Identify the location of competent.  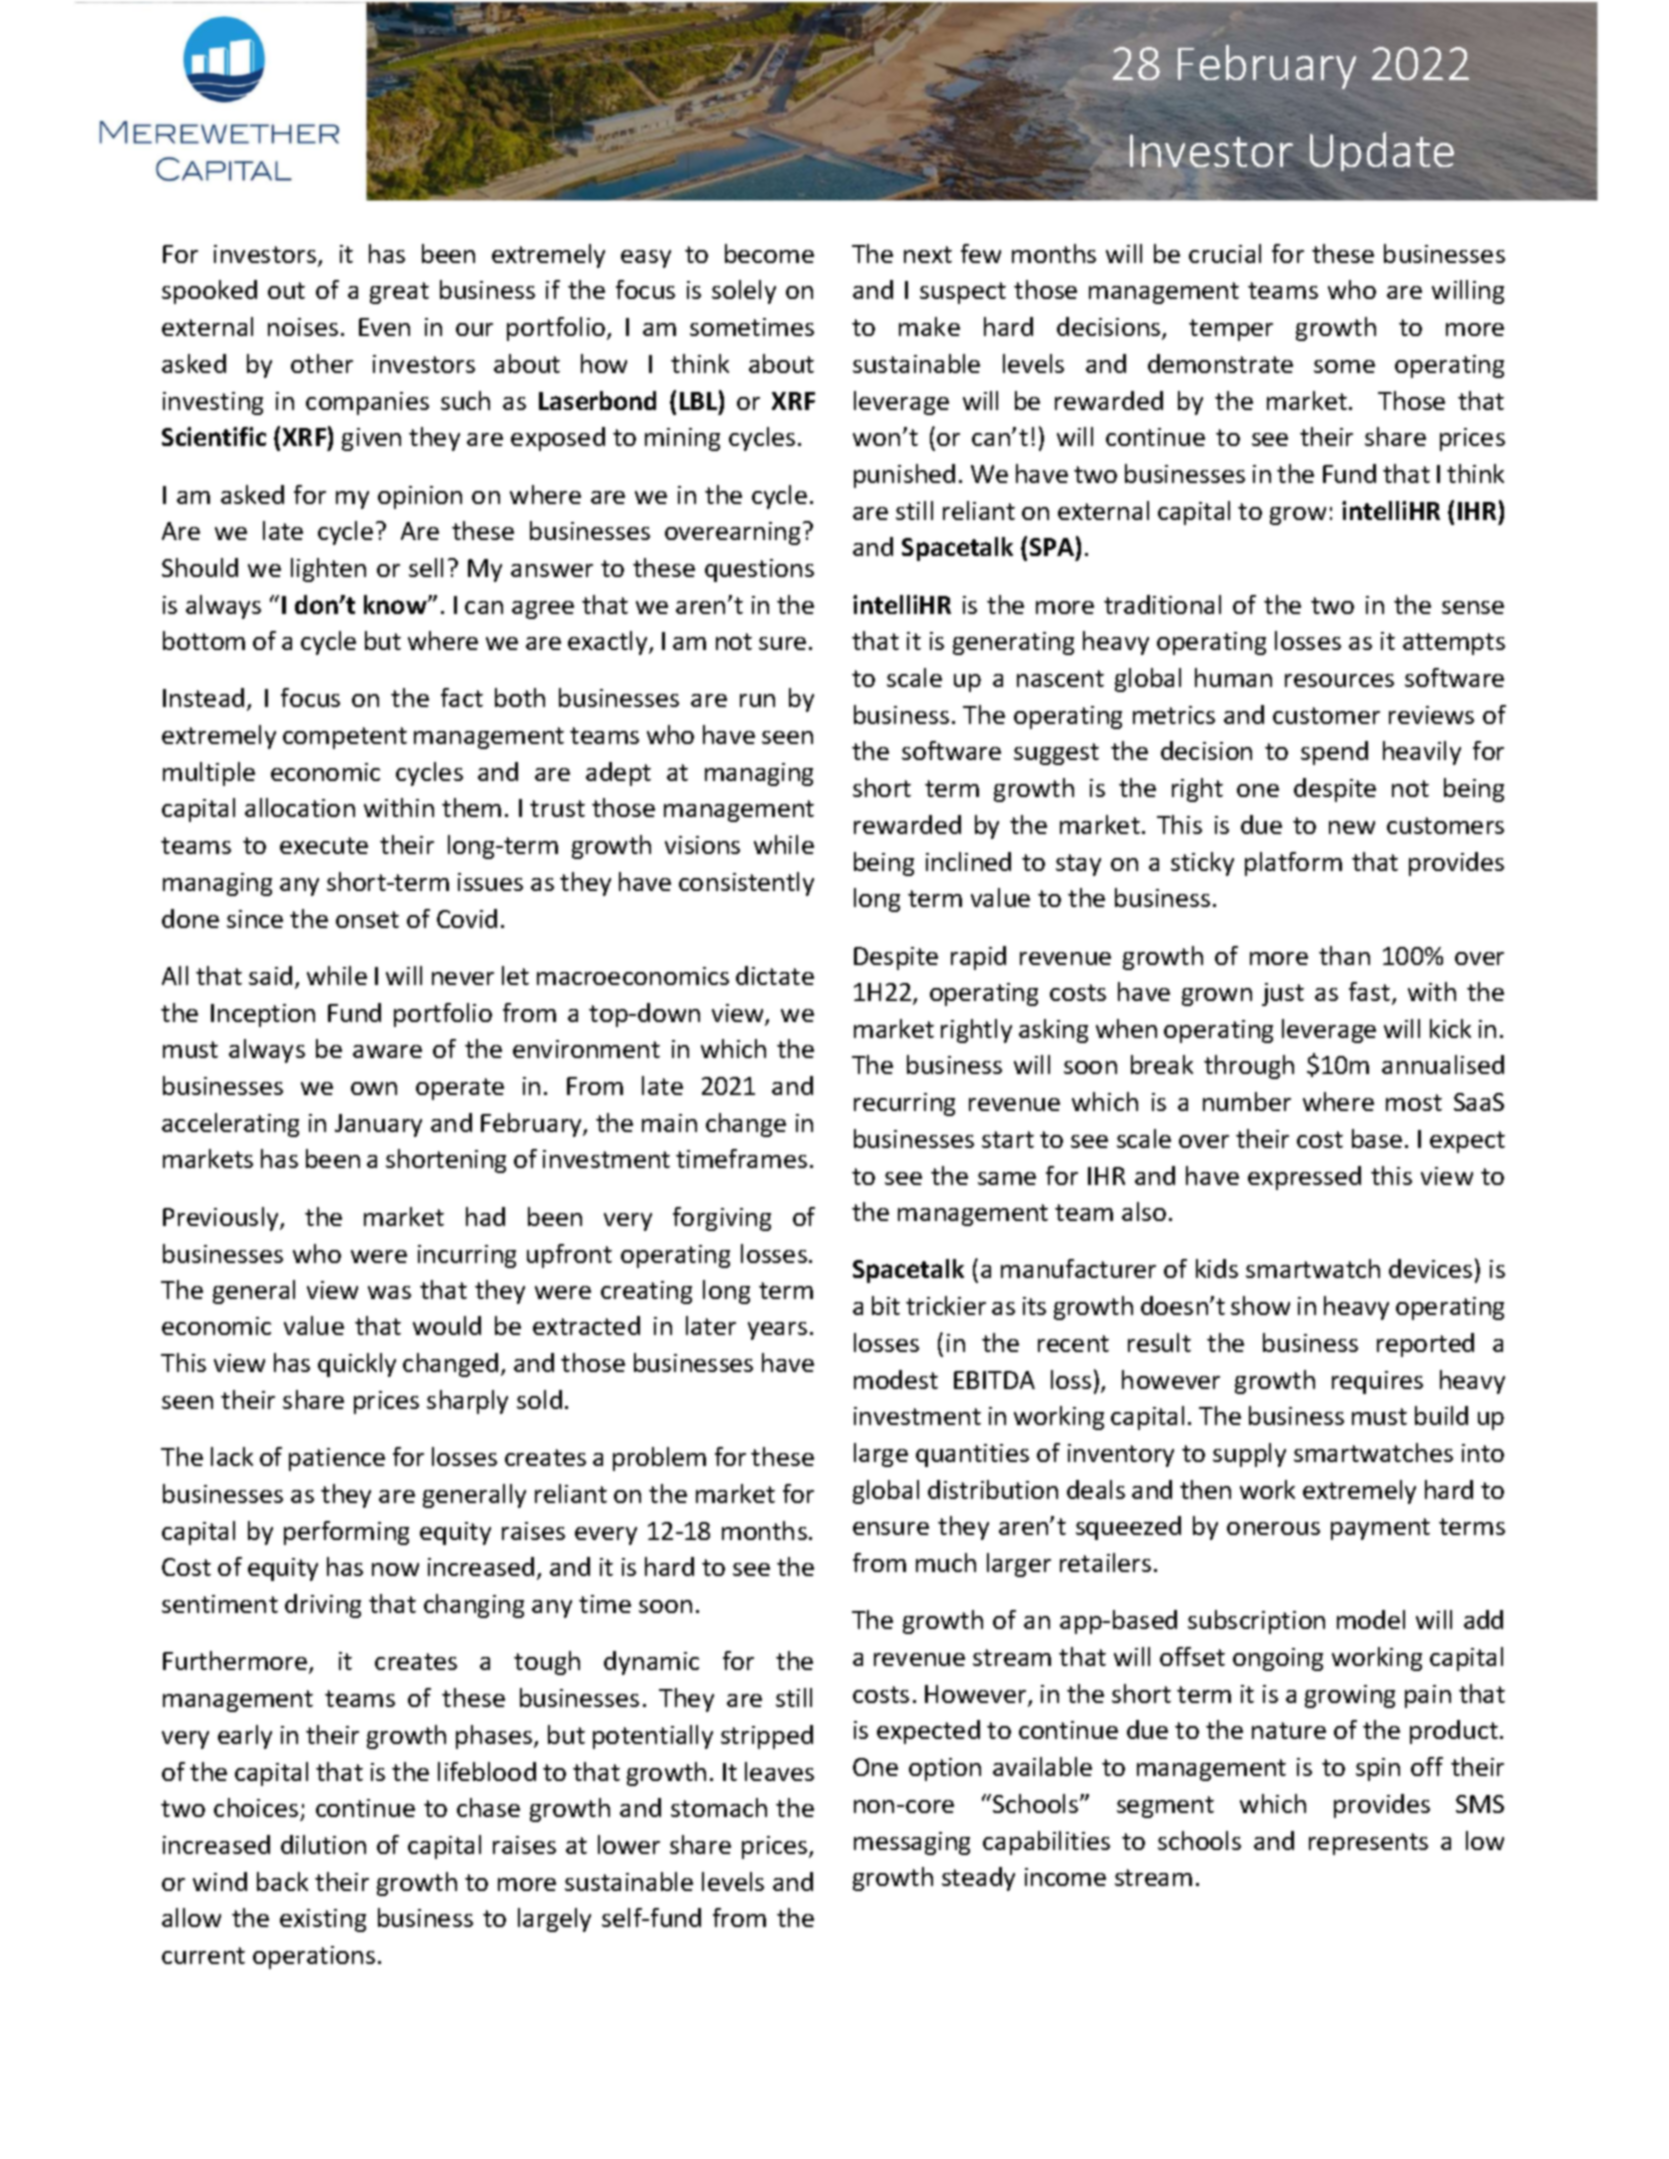
(345, 738).
